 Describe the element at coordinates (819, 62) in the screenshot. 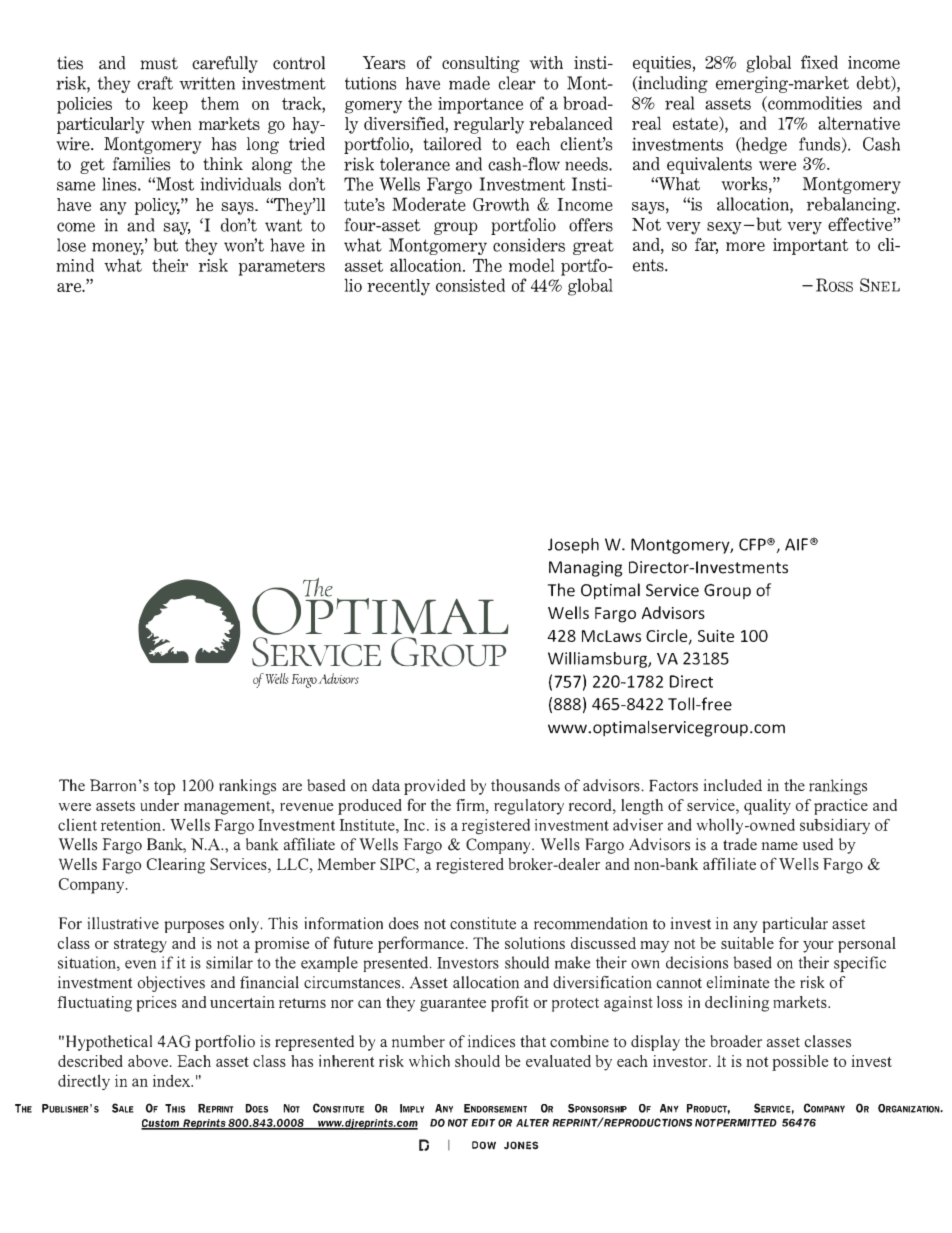

I see `fixed` at that location.
